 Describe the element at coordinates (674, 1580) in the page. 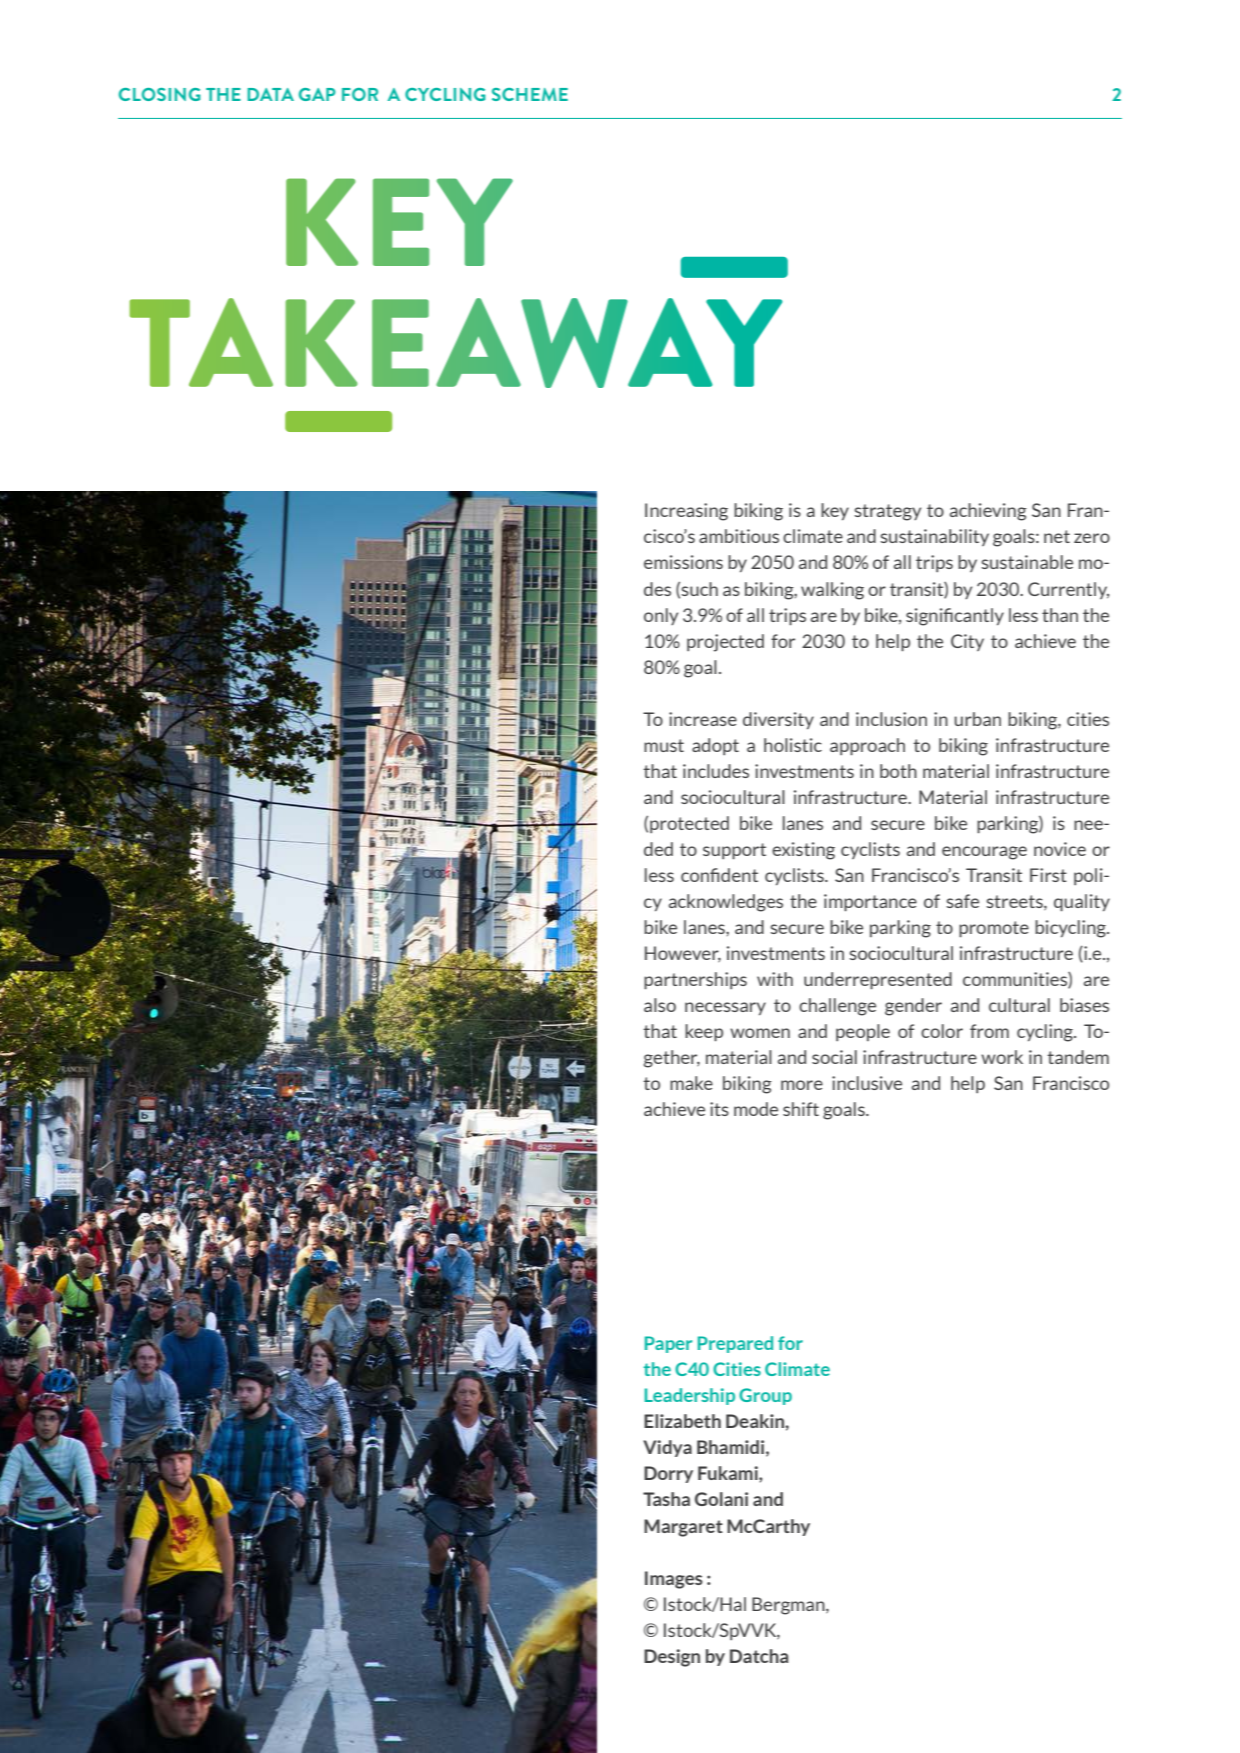

I see `Images` at that location.
